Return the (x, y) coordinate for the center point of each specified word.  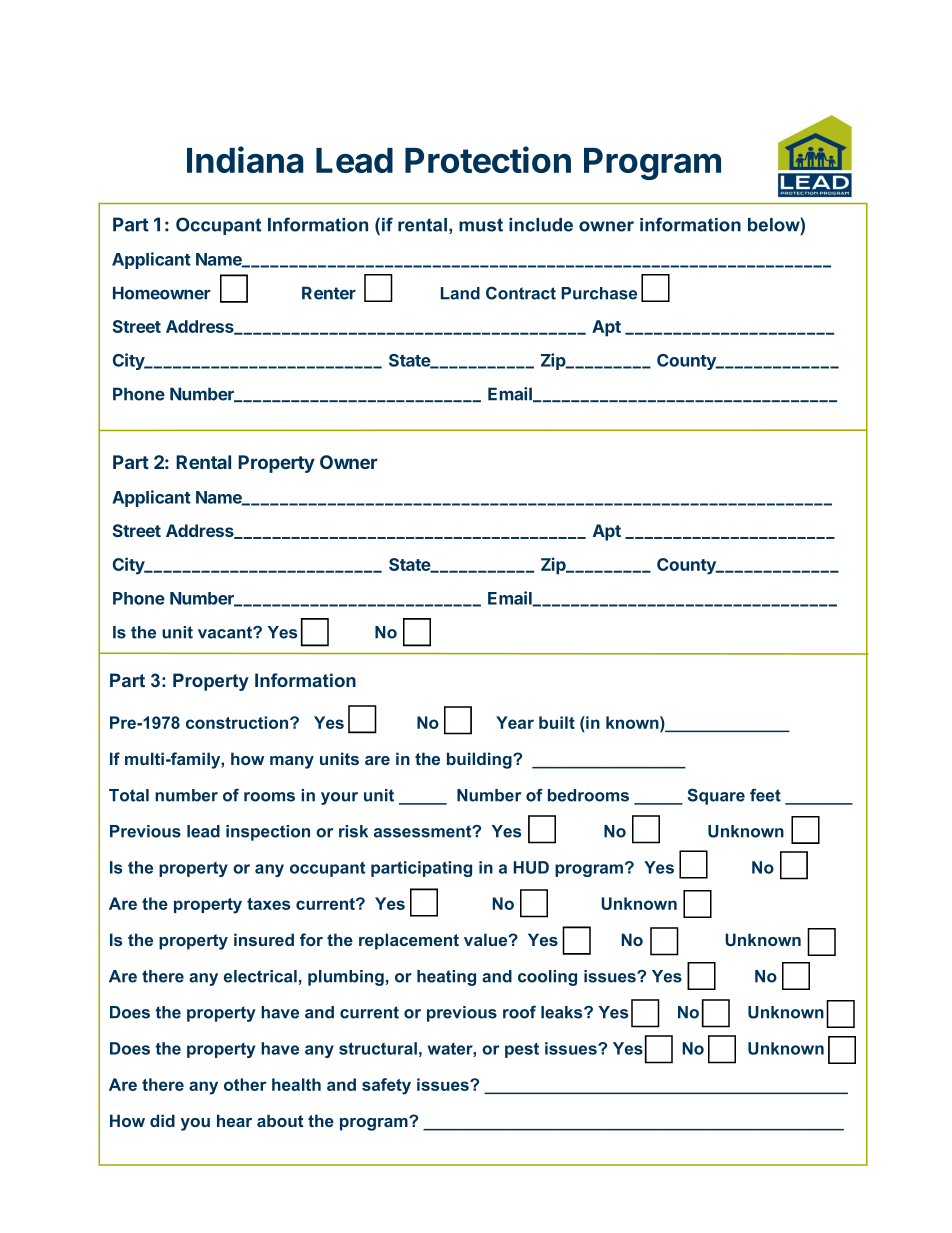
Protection (488, 159)
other (245, 1084)
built (557, 722)
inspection (268, 833)
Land (460, 293)
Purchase (599, 293)
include (541, 225)
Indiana (245, 159)
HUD (531, 867)
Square (716, 796)
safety (386, 1086)
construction (238, 722)
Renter (329, 293)
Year (515, 722)
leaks (563, 1012)
